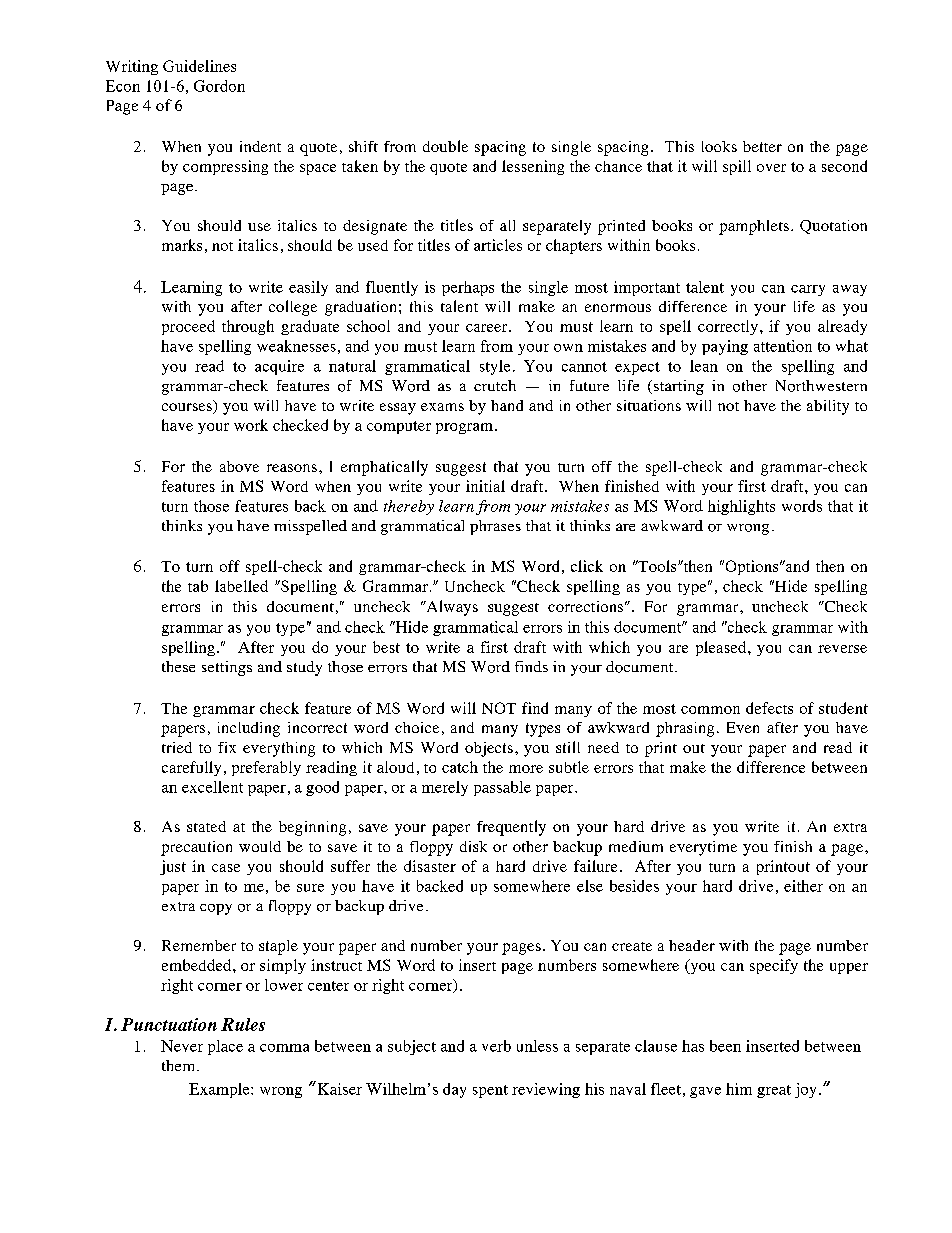 The height and width of the screenshot is (1233, 952). What do you see at coordinates (198, 586) in the screenshot?
I see `tab` at bounding box center [198, 586].
